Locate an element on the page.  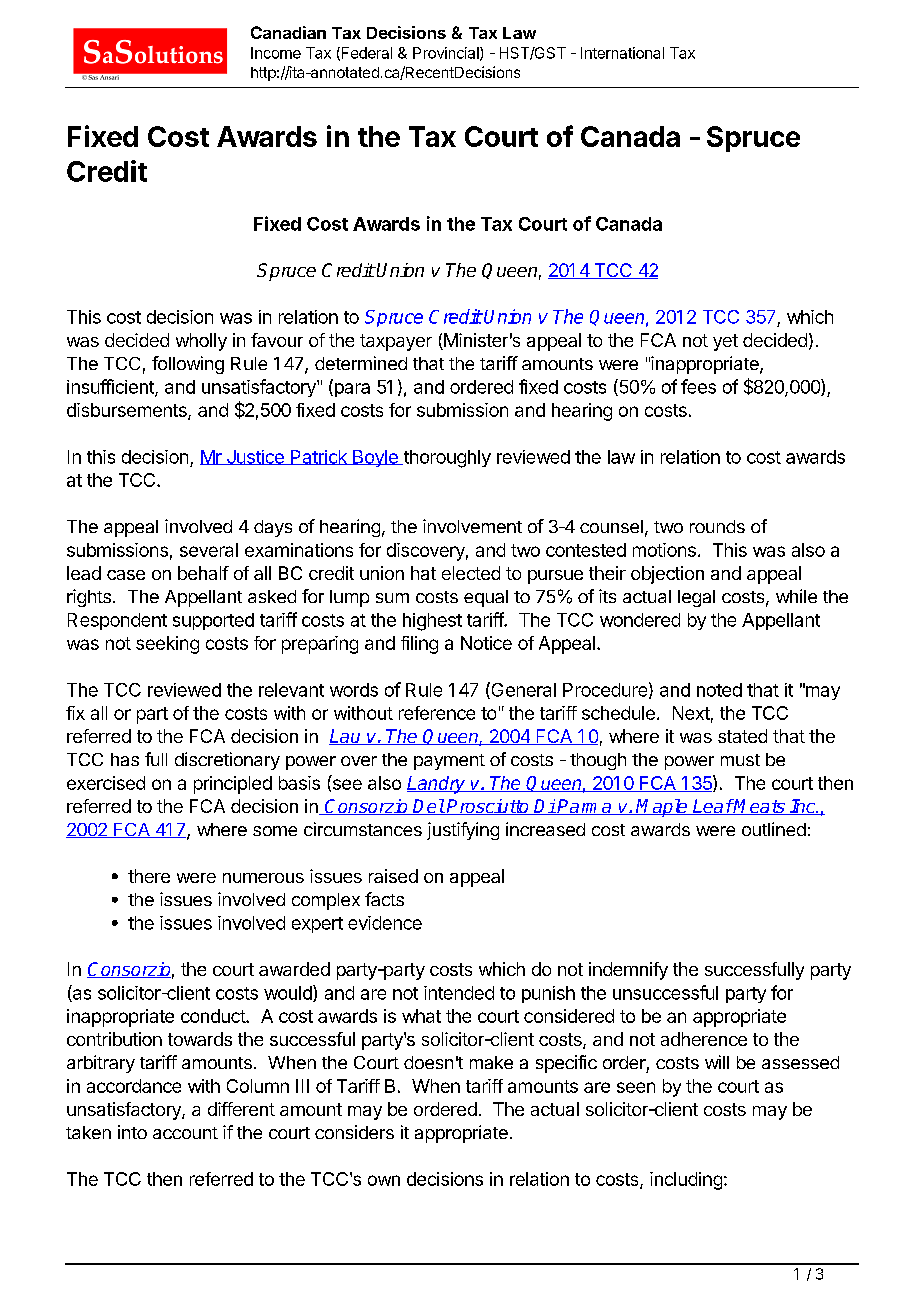
Income is located at coordinates (276, 53).
